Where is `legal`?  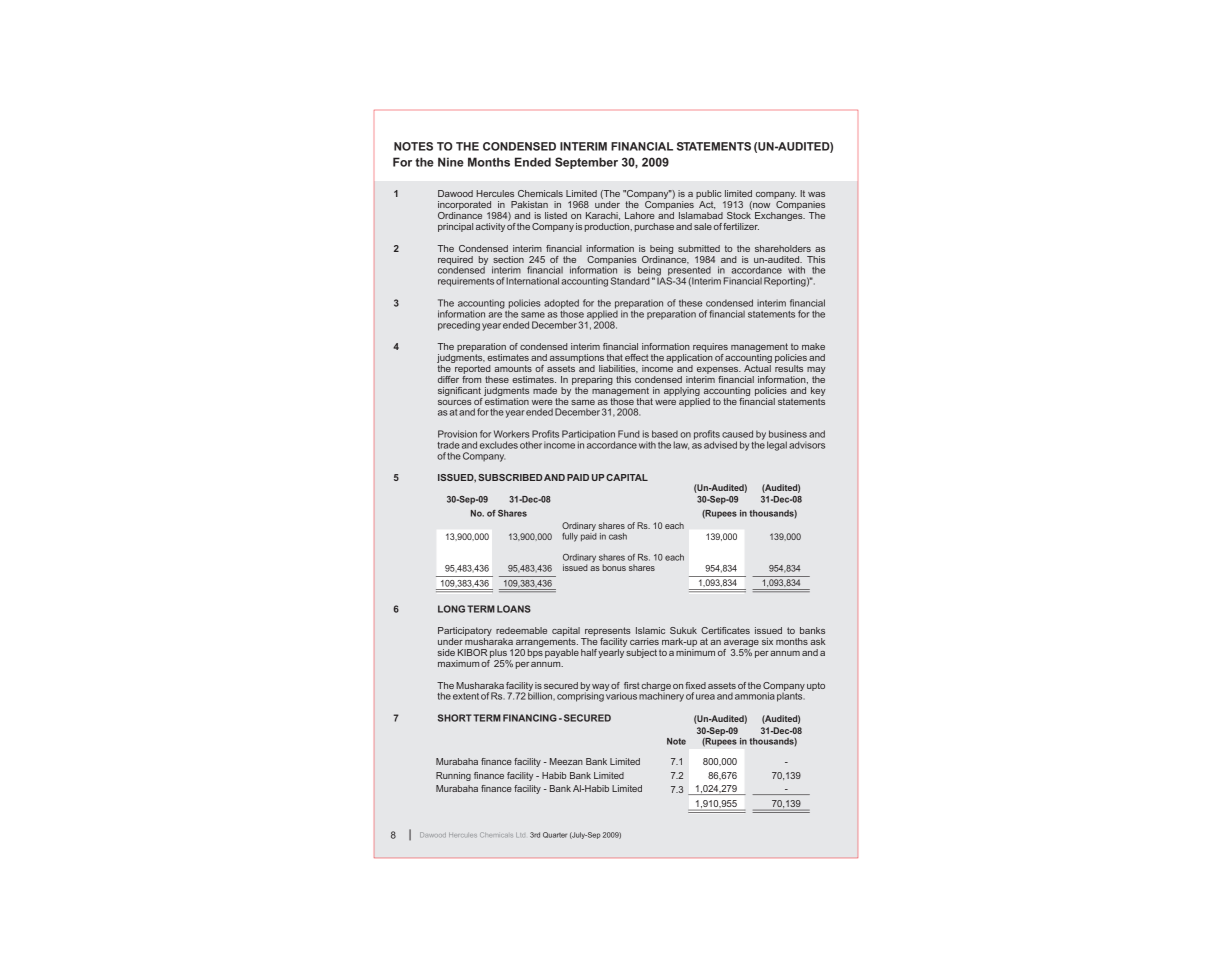 legal is located at coordinates (777, 446).
